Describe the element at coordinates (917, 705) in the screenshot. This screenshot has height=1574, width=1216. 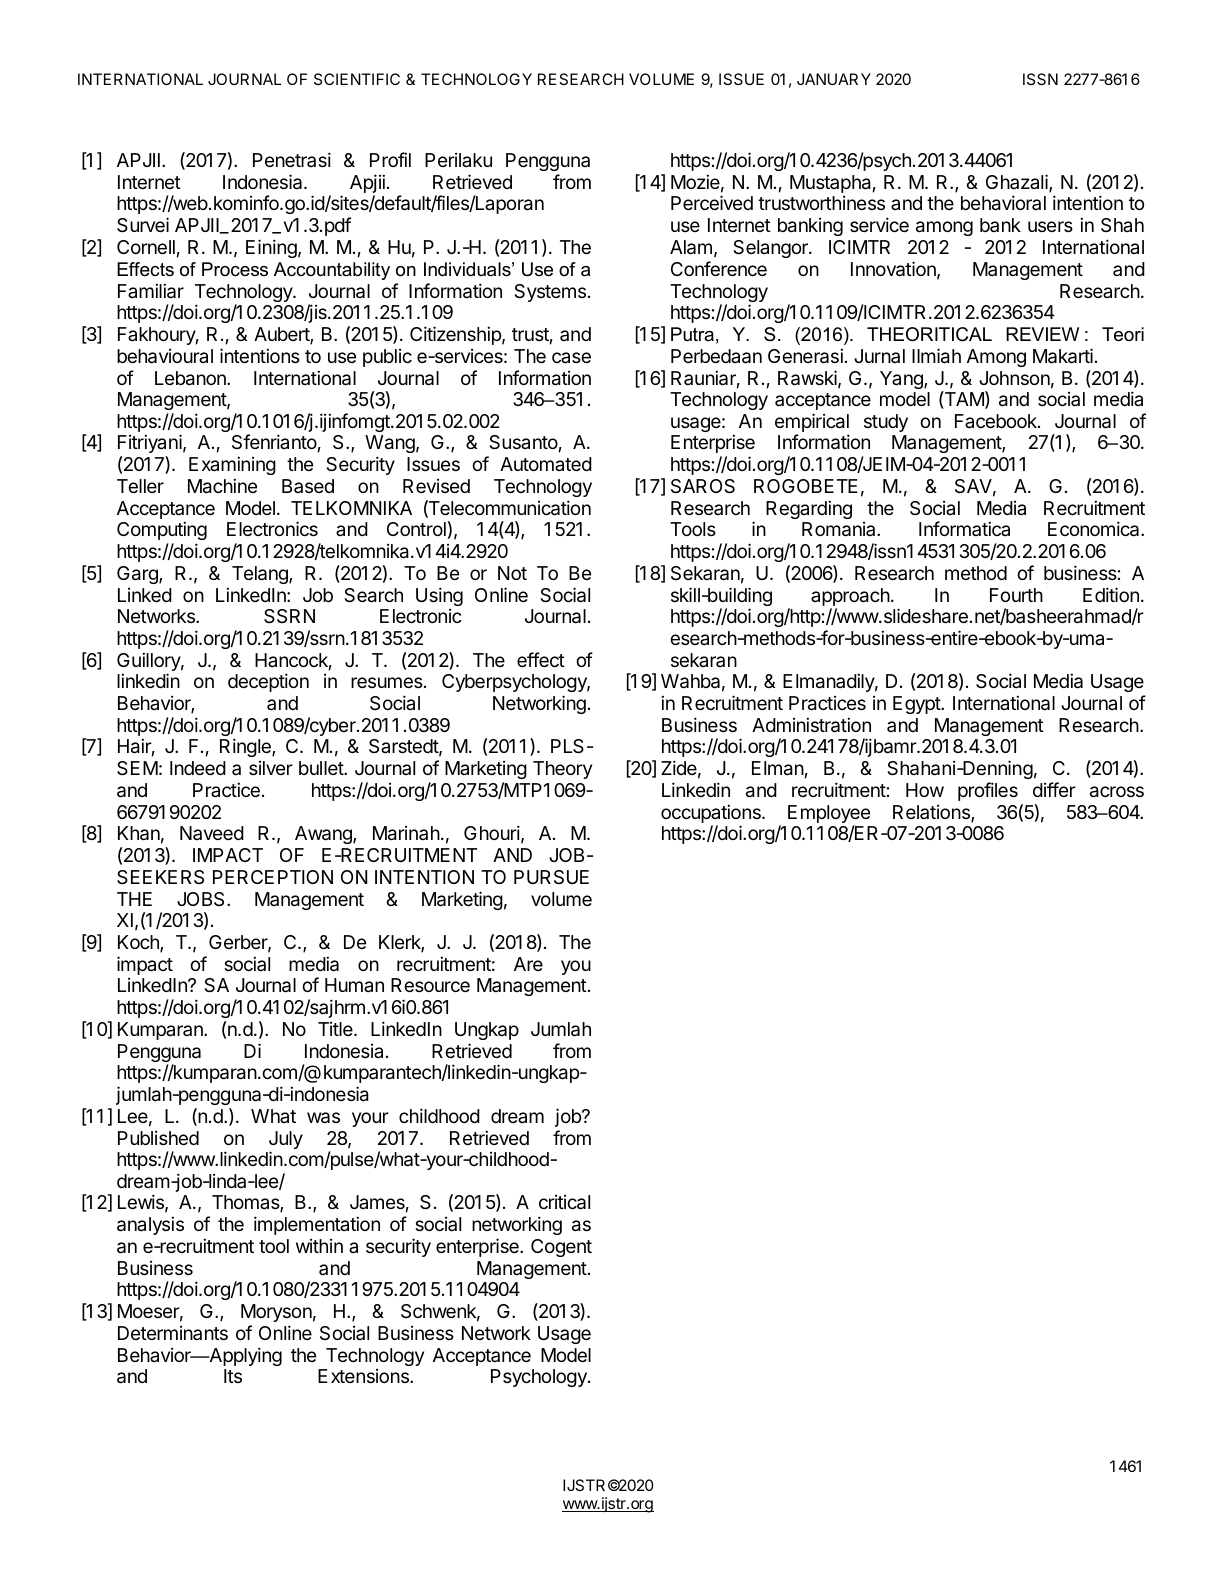
I see `Egypt` at that location.
